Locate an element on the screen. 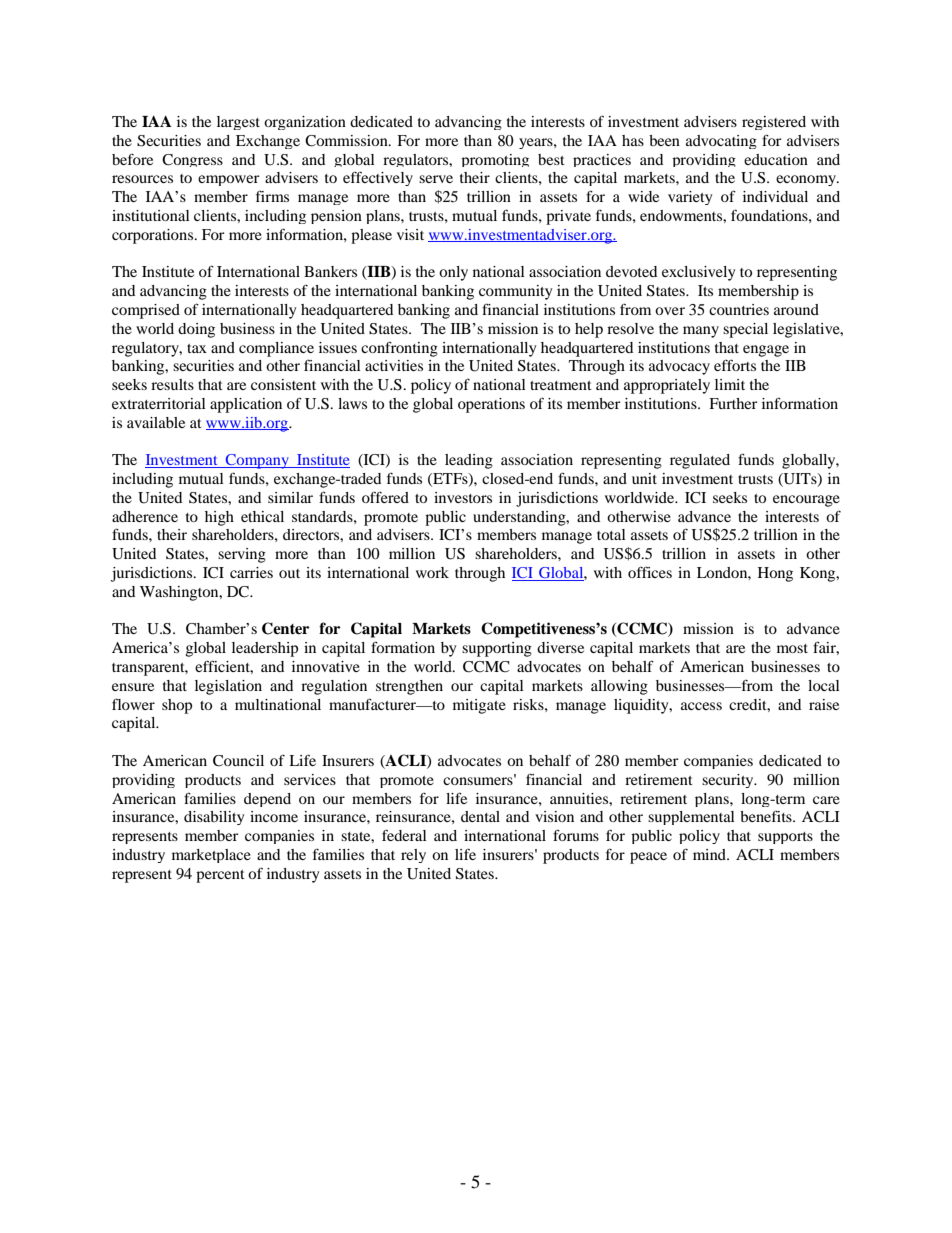  supporting is located at coordinates (497, 649).
